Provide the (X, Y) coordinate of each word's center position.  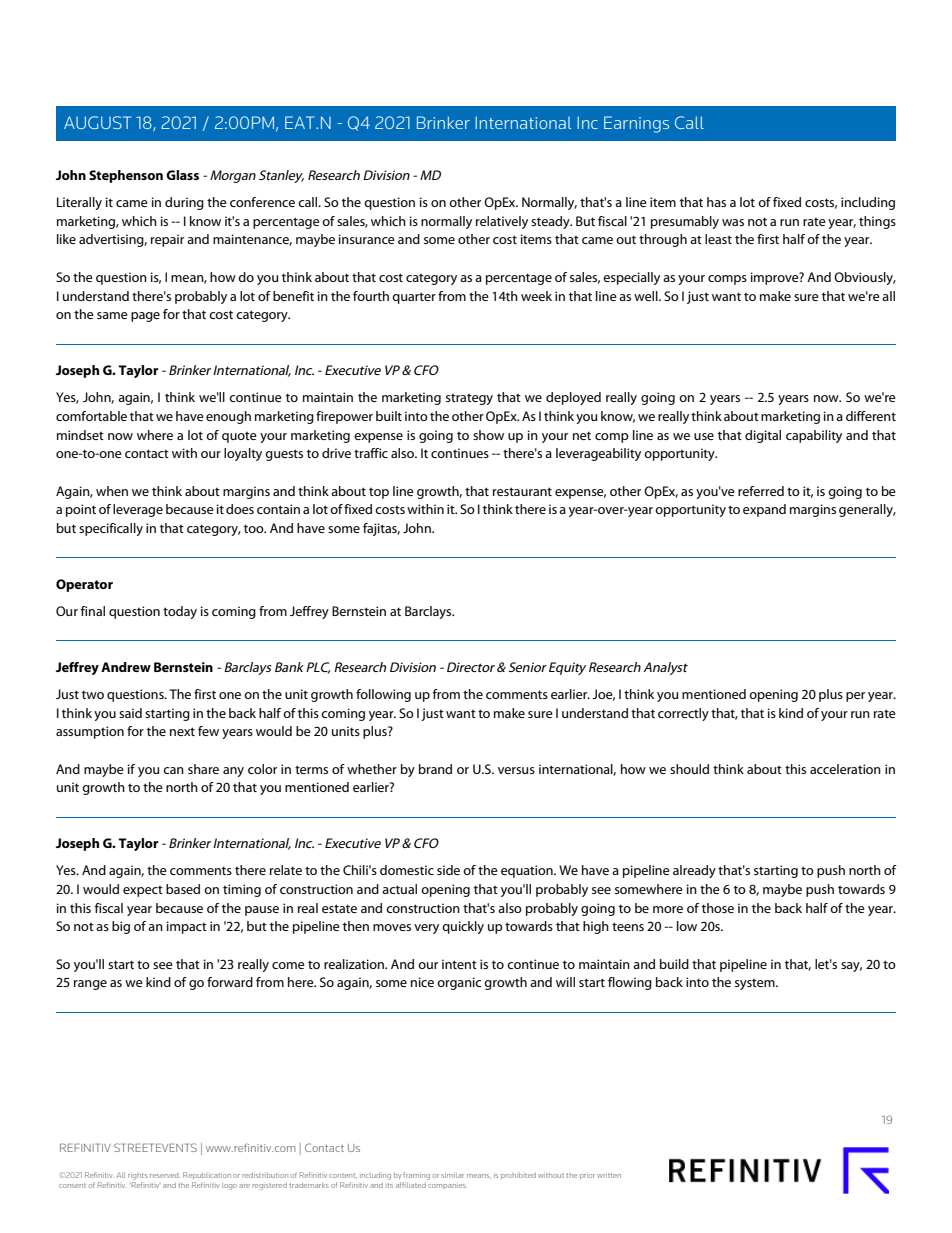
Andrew (126, 667)
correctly (683, 714)
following (383, 695)
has (716, 202)
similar (452, 1175)
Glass (182, 175)
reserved (164, 1176)
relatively (502, 222)
